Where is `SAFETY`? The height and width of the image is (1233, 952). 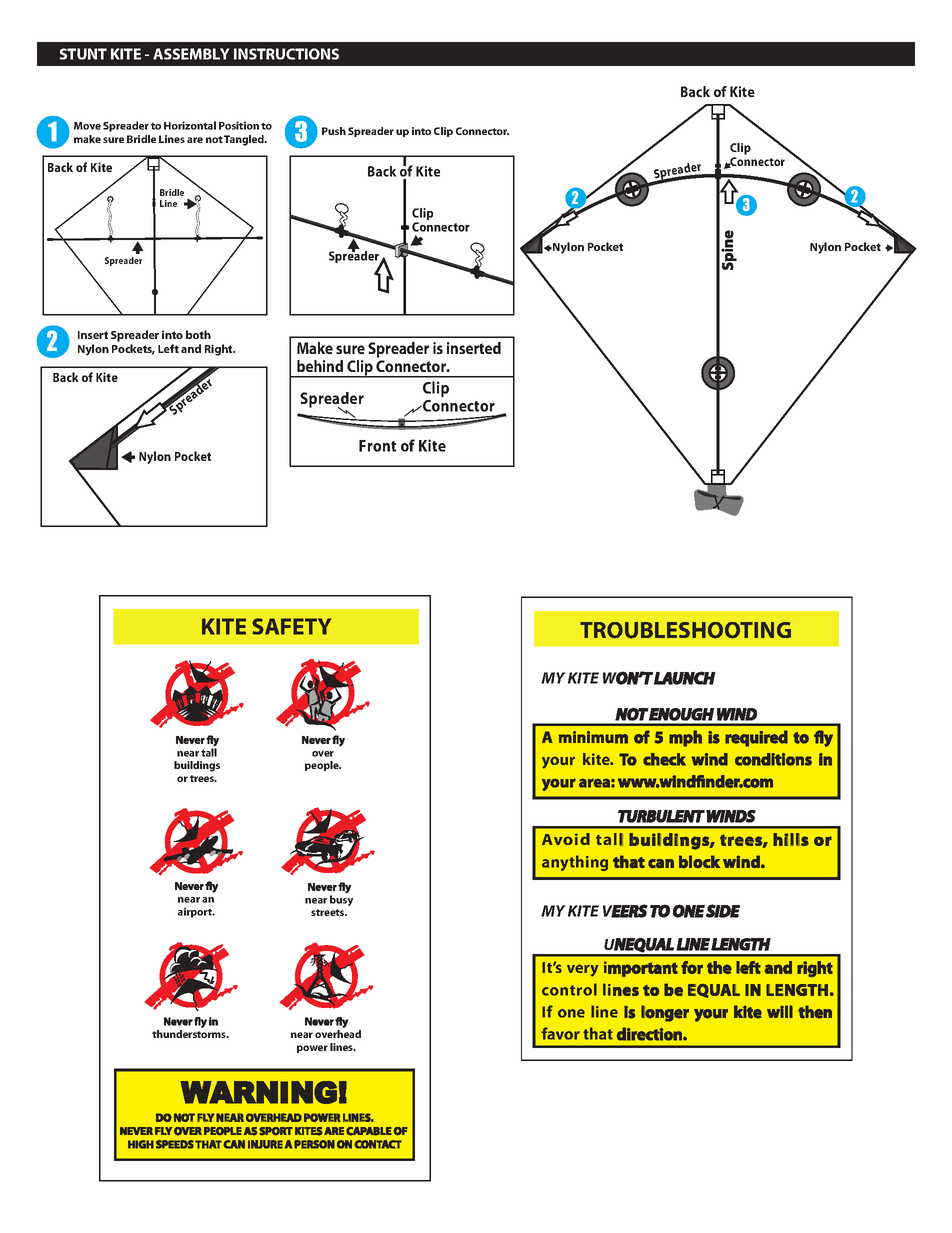 SAFETY is located at coordinates (291, 626).
